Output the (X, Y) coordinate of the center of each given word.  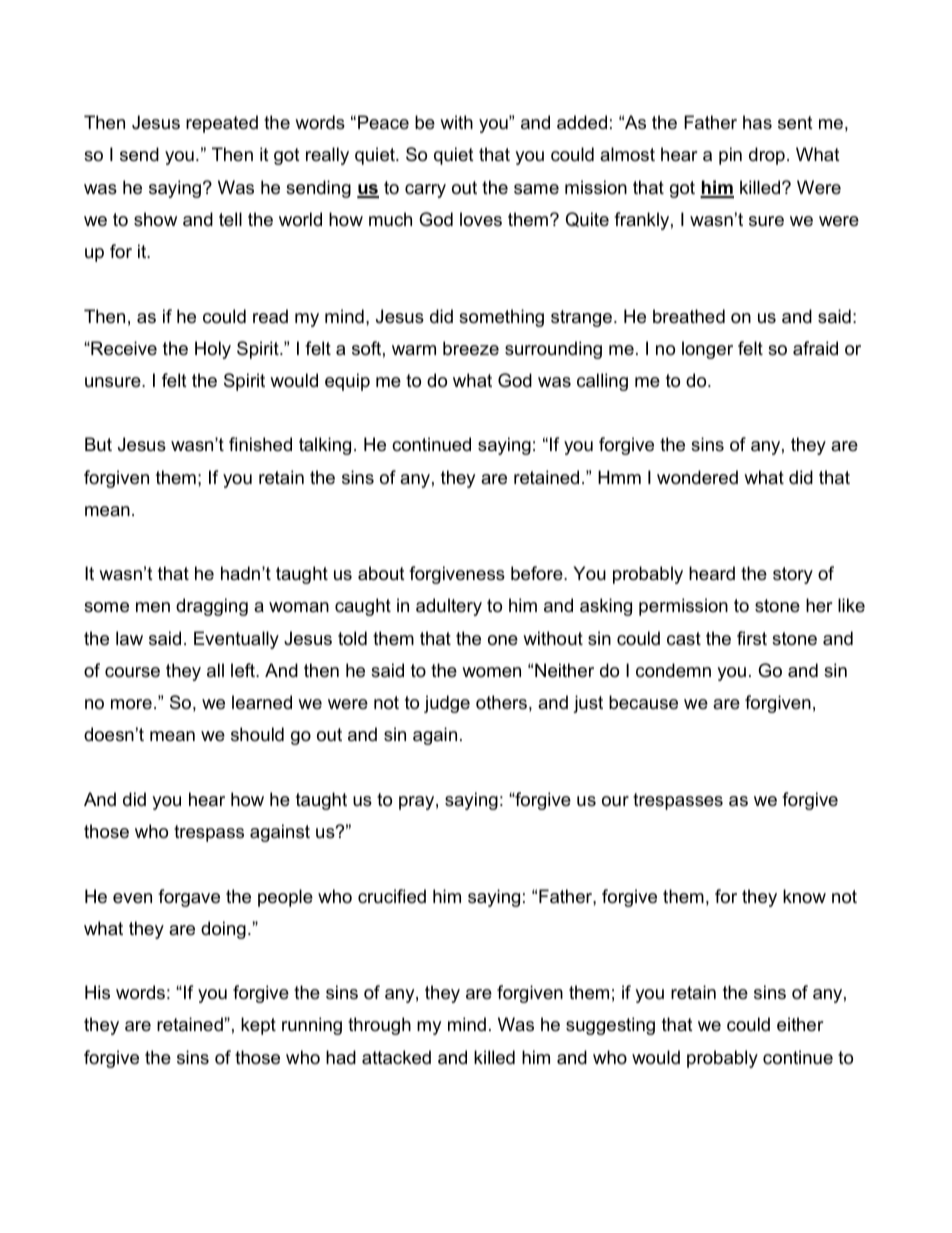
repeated (222, 124)
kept (258, 1026)
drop (767, 156)
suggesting (610, 1026)
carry (425, 191)
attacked (396, 1057)
